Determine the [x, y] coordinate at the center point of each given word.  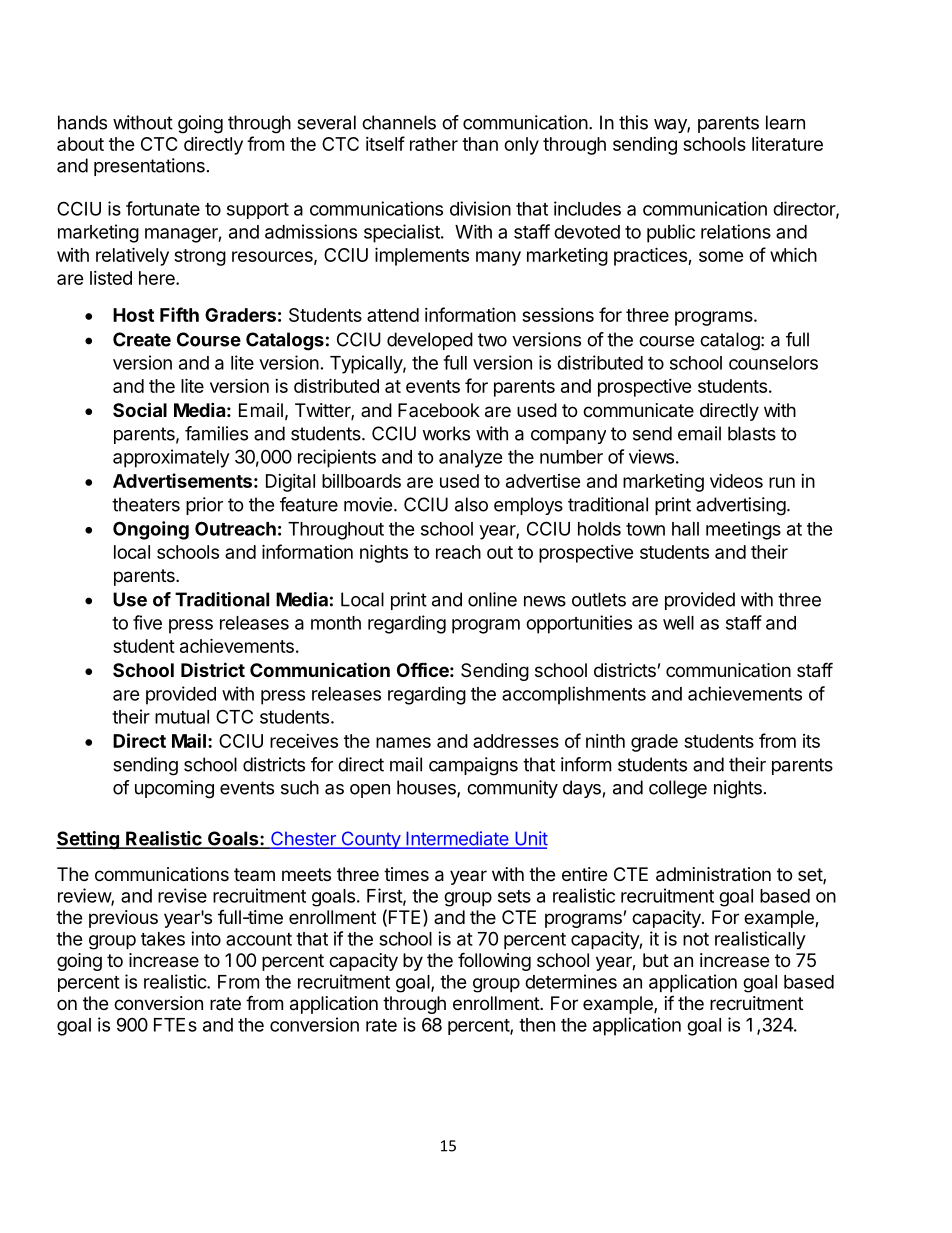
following [494, 961]
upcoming [174, 789]
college [678, 789]
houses [427, 788]
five [147, 622]
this [633, 122]
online [492, 599]
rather [434, 144]
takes [163, 939]
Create [142, 339]
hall [685, 529]
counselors [773, 363]
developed [430, 341]
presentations [149, 167]
